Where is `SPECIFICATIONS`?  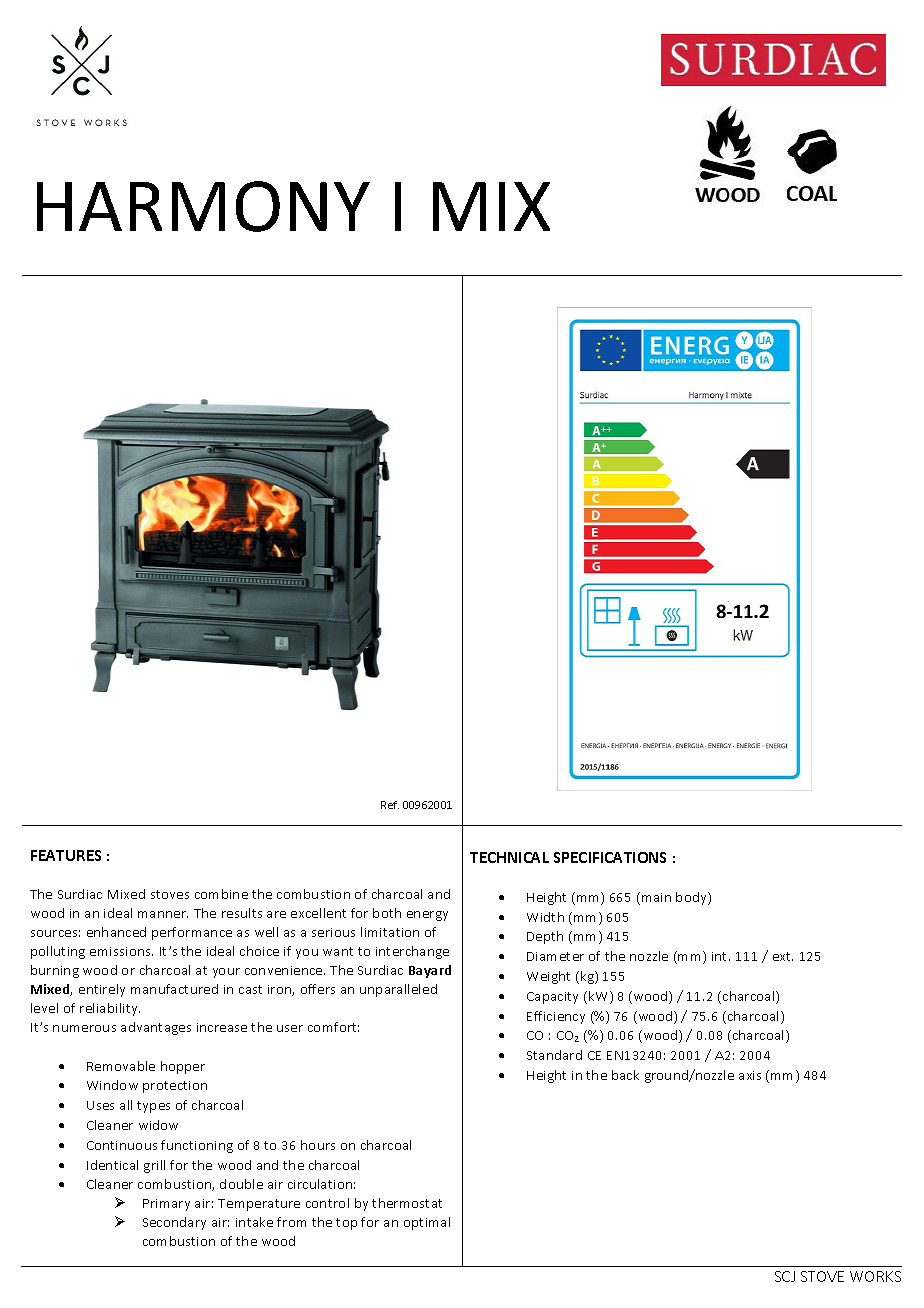 SPECIFICATIONS is located at coordinates (610, 857).
